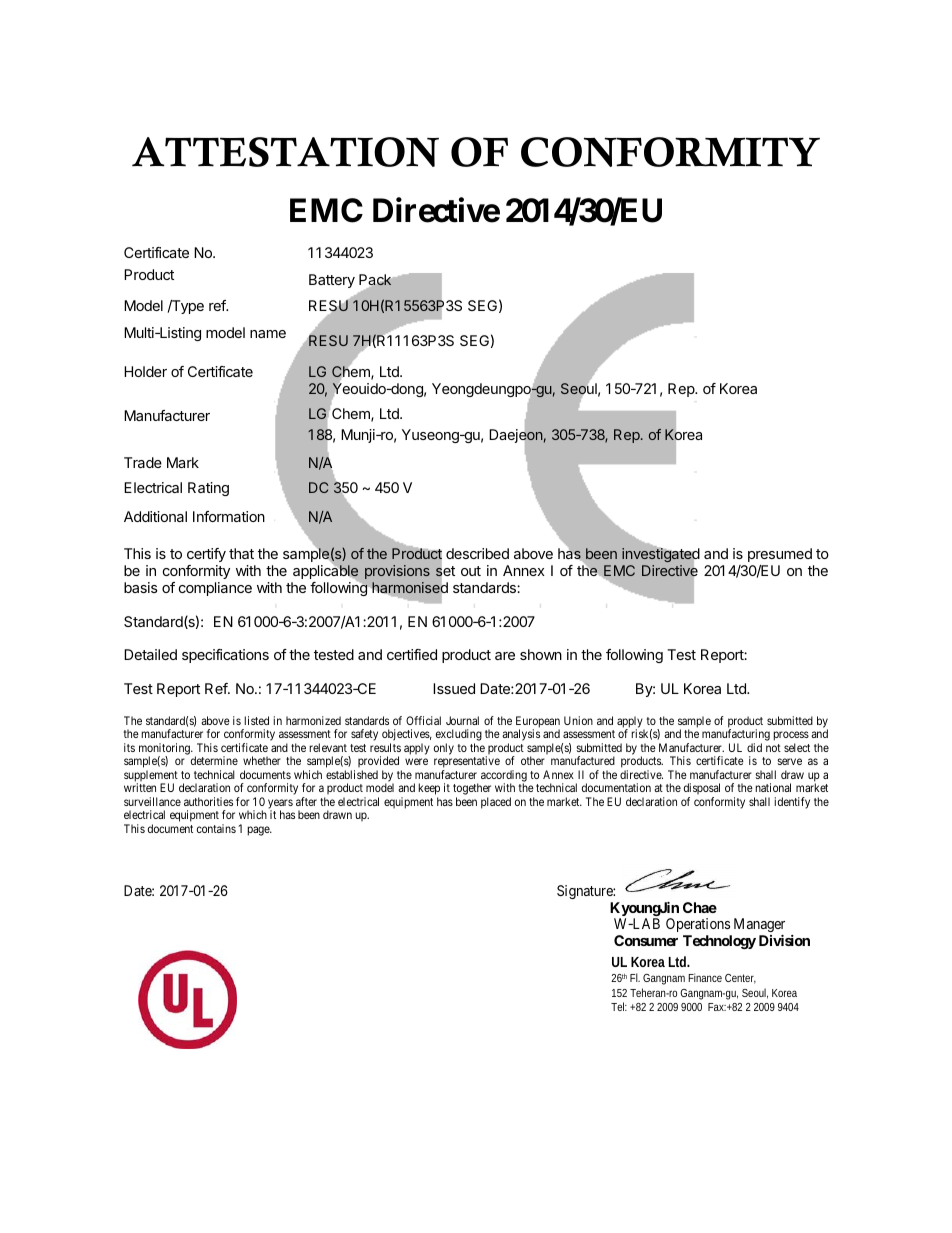  Describe the element at coordinates (268, 334) in the screenshot. I see `name` at that location.
